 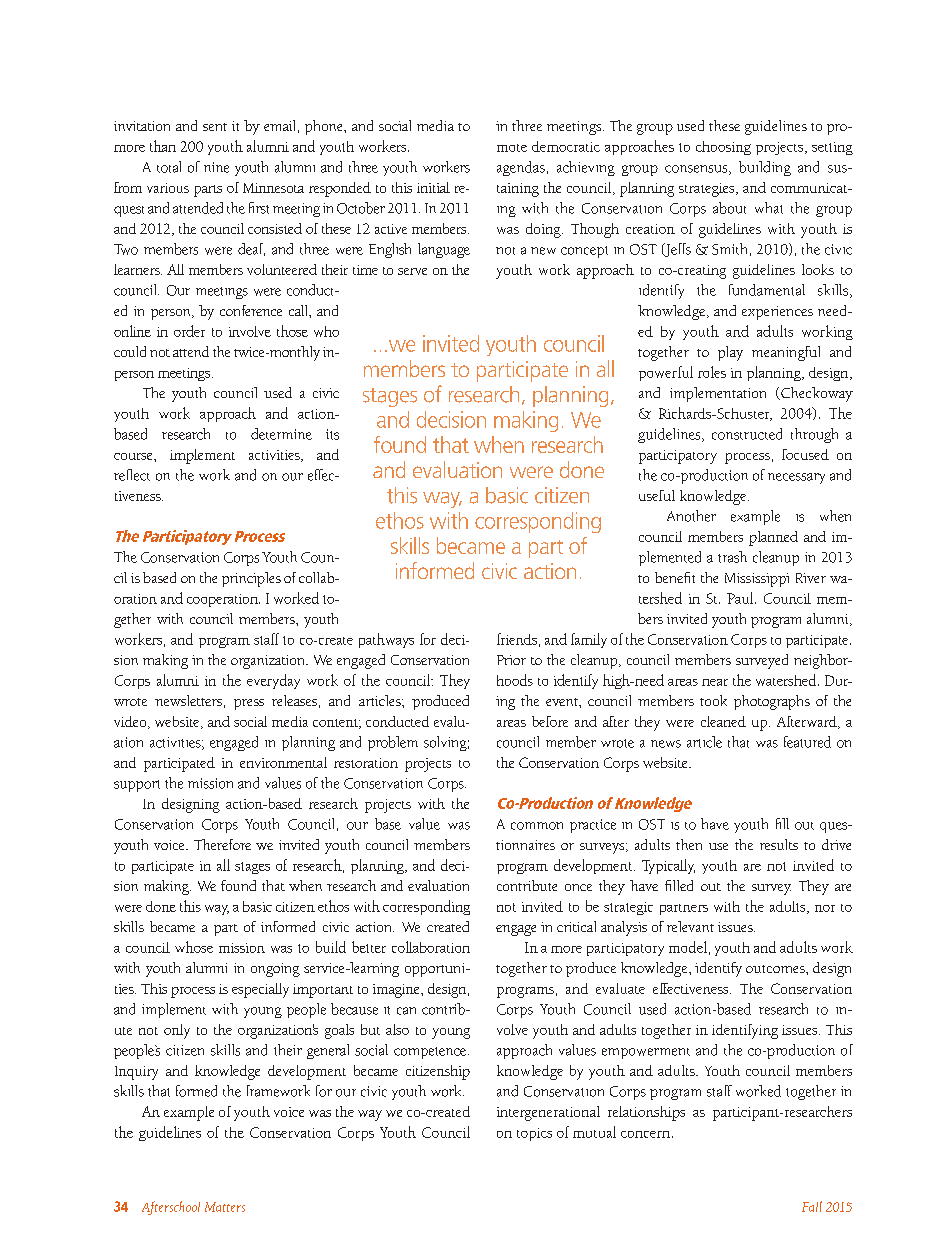 What do you see at coordinates (796, 478) in the document?
I see `necessary` at bounding box center [796, 478].
